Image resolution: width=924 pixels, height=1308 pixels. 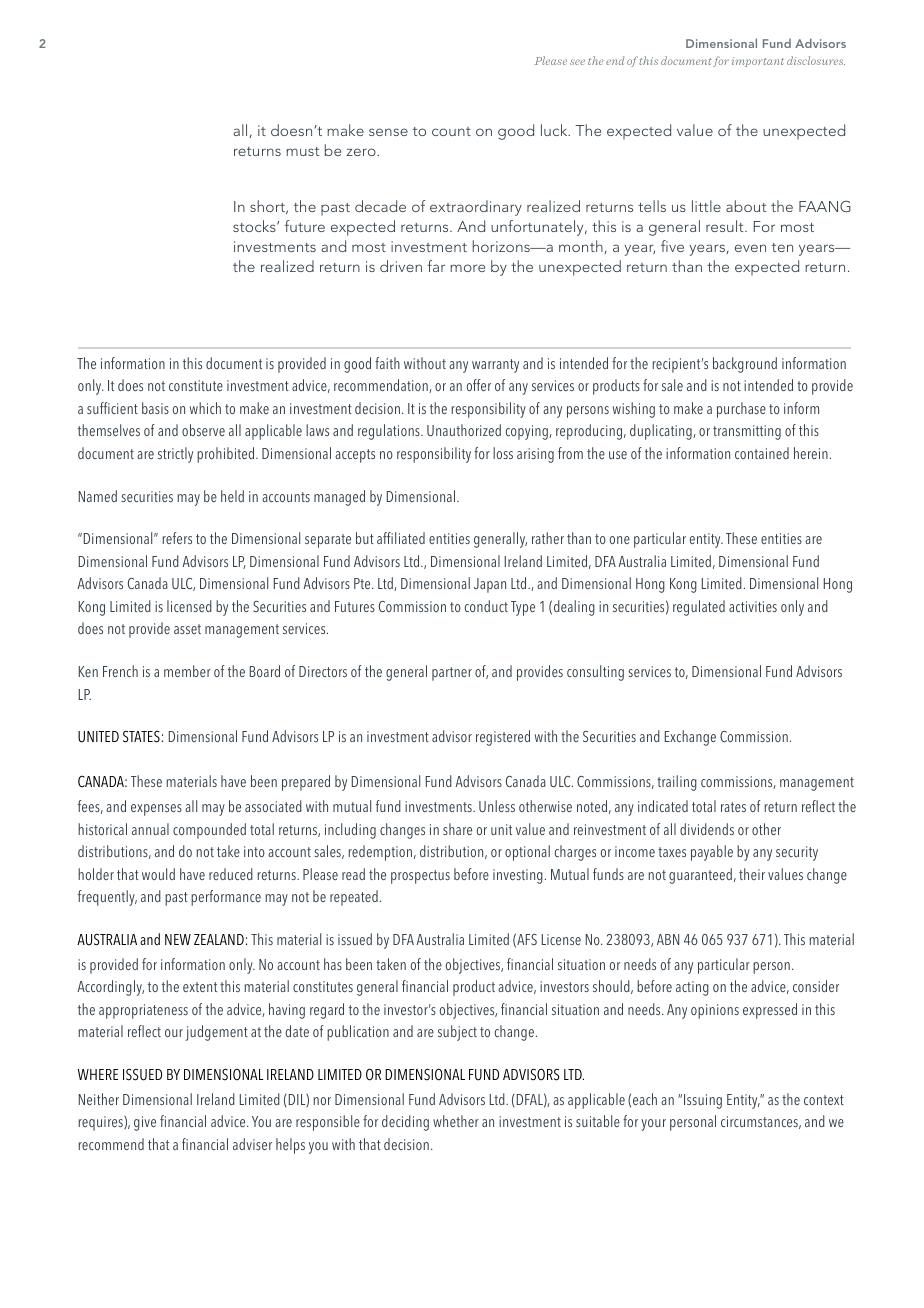 What do you see at coordinates (388, 132) in the screenshot?
I see `sense` at bounding box center [388, 132].
